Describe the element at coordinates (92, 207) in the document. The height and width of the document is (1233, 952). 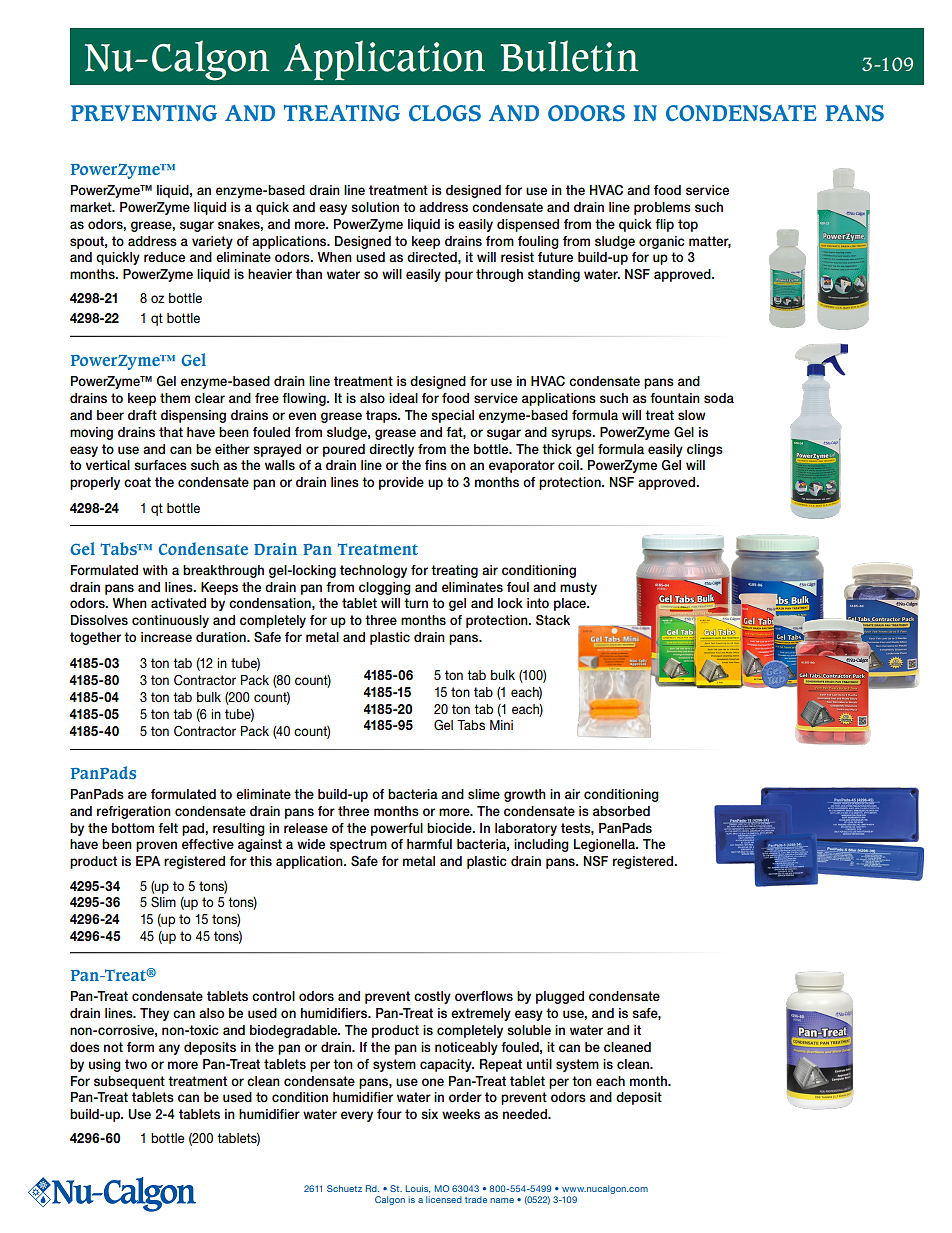
I see `market` at that location.
